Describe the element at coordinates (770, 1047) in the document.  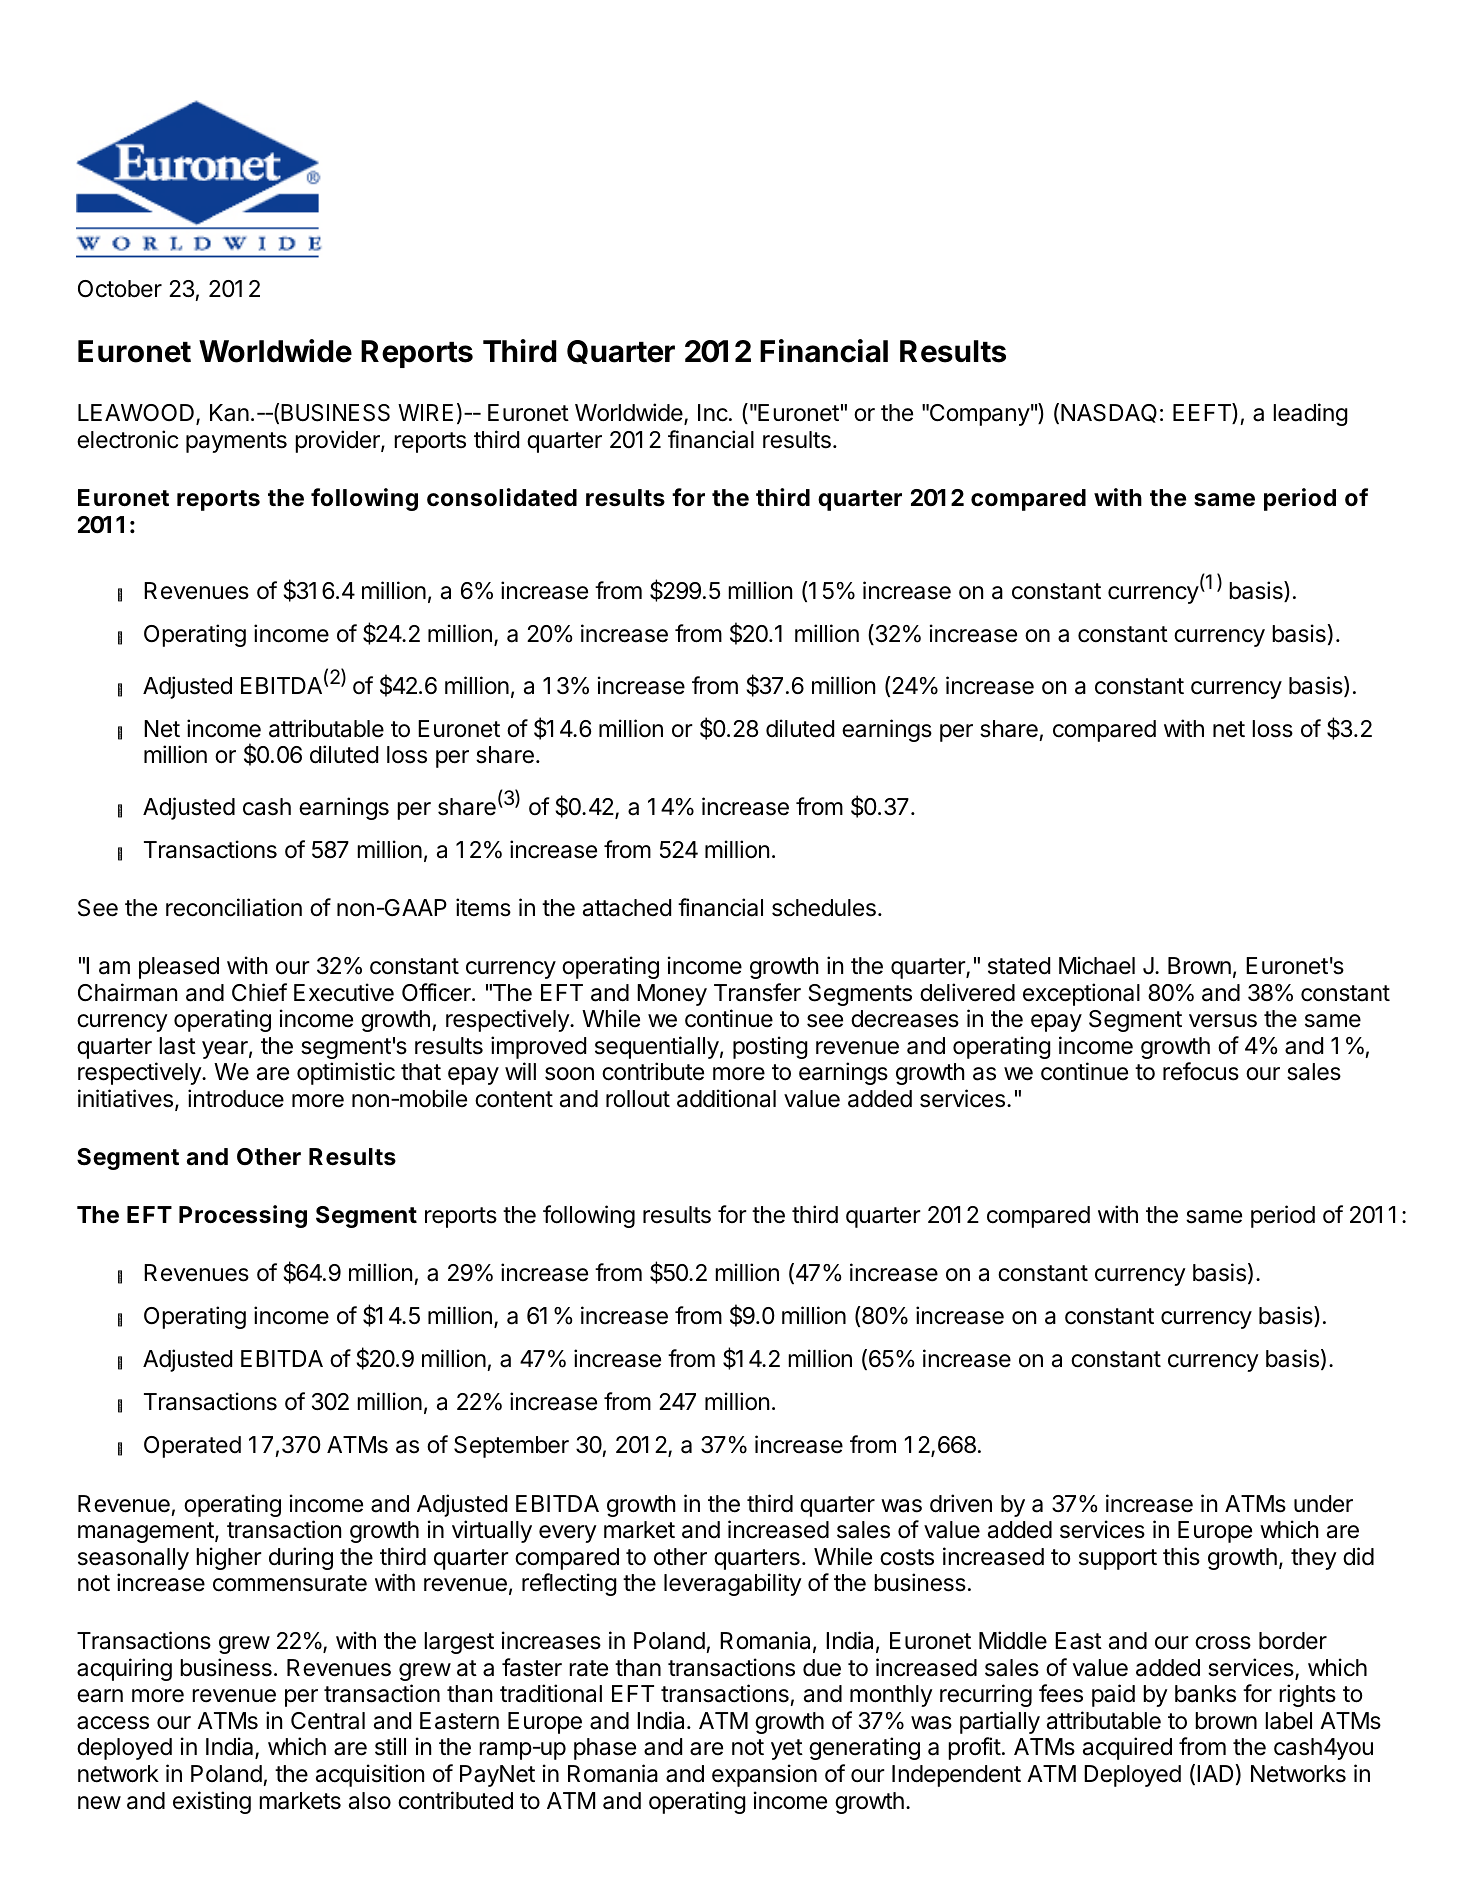
I see `posting` at that location.
